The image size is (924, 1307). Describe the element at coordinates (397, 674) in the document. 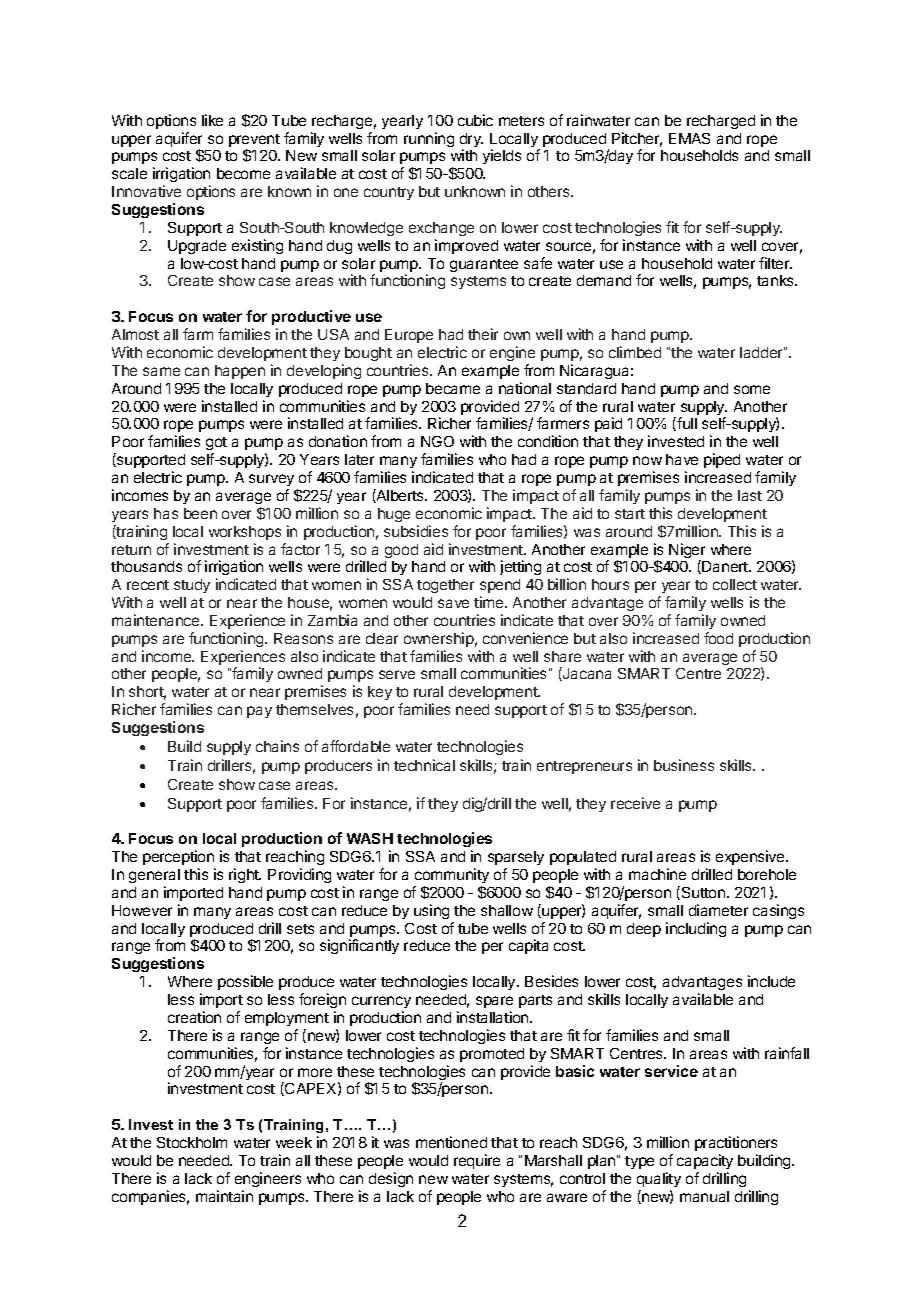

I see `serve` at that location.
